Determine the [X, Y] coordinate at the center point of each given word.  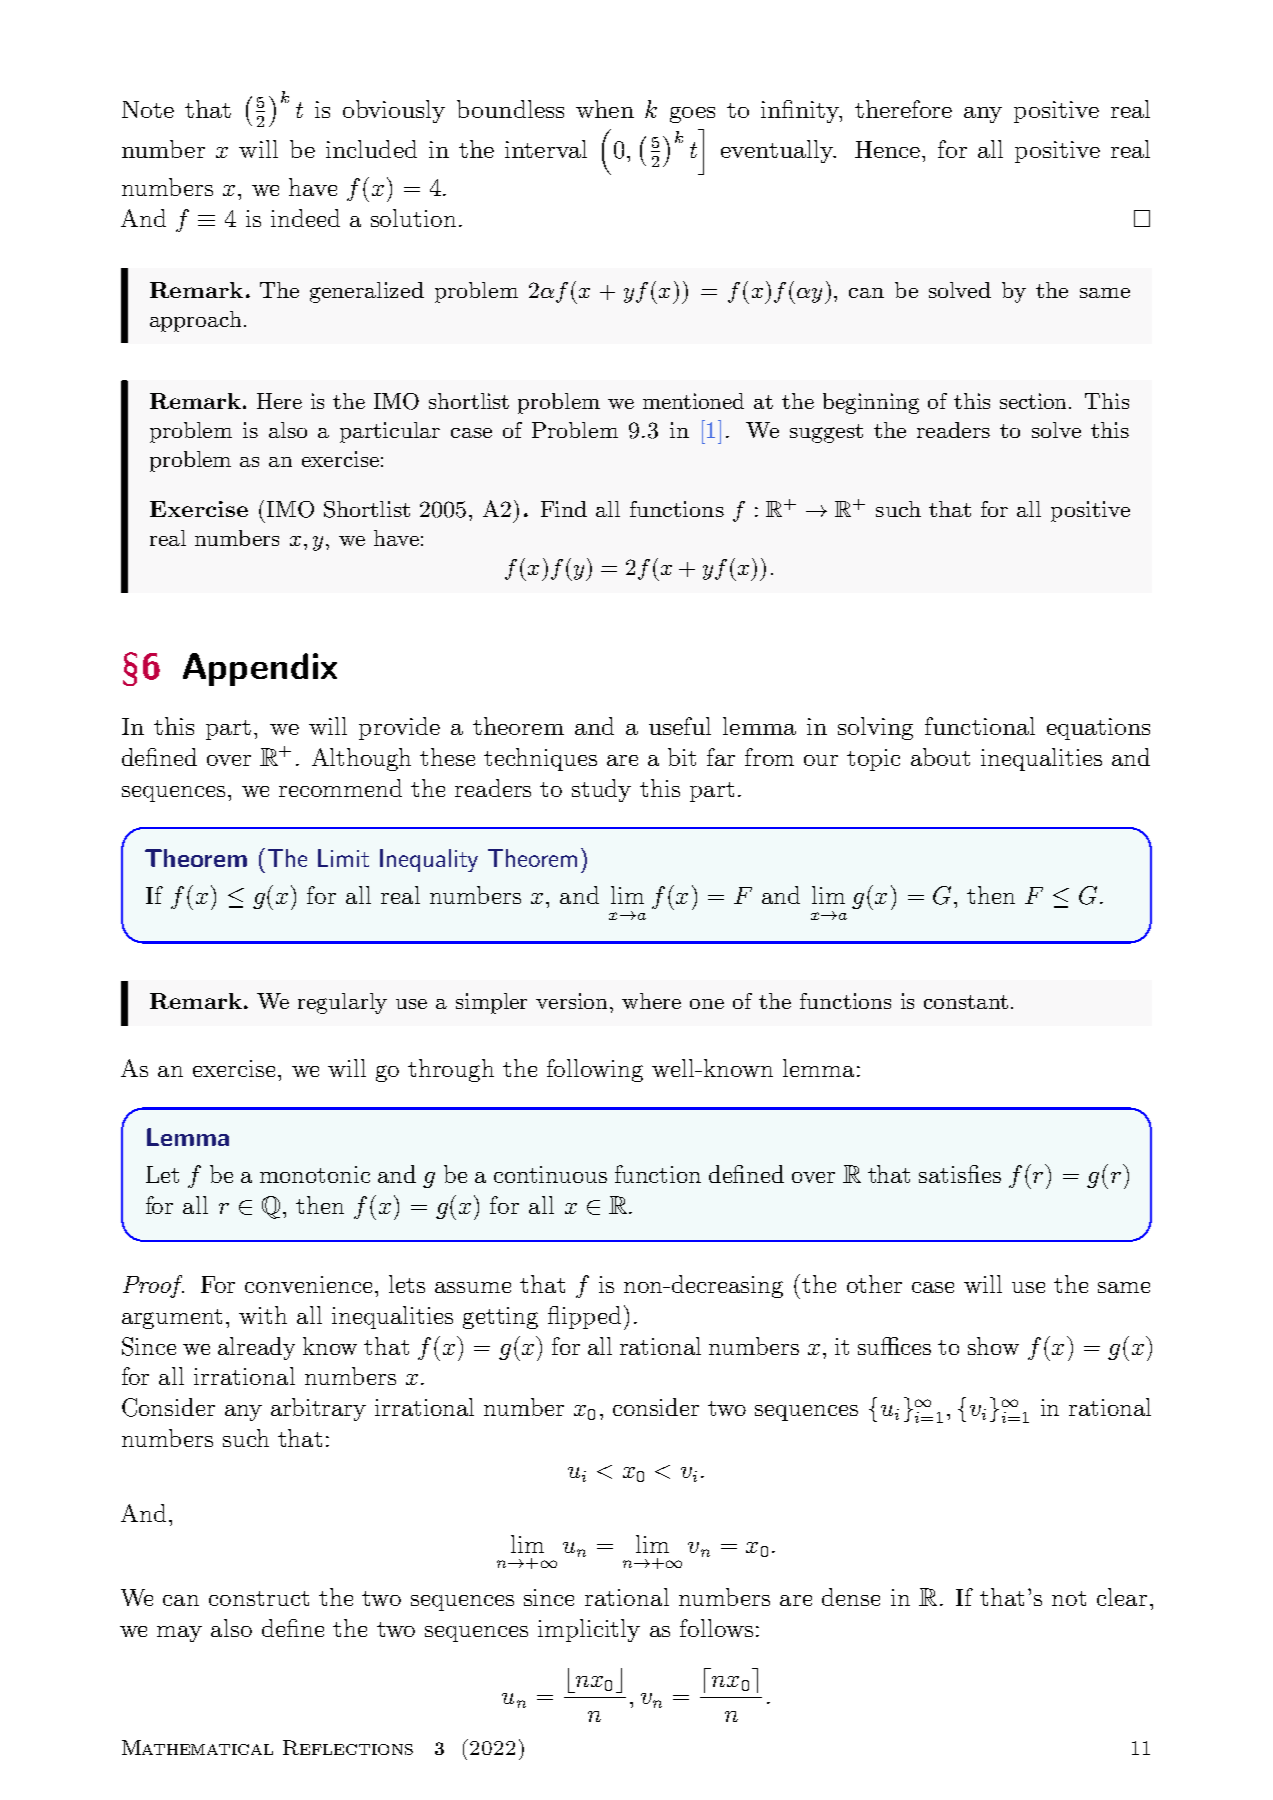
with [263, 1315]
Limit [343, 858]
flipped [584, 1317]
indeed [305, 218]
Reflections [348, 1747]
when [605, 109]
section [1035, 401]
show [993, 1346]
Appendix [260, 669]
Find [564, 509]
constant [966, 1002]
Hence [889, 149]
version [571, 1001]
